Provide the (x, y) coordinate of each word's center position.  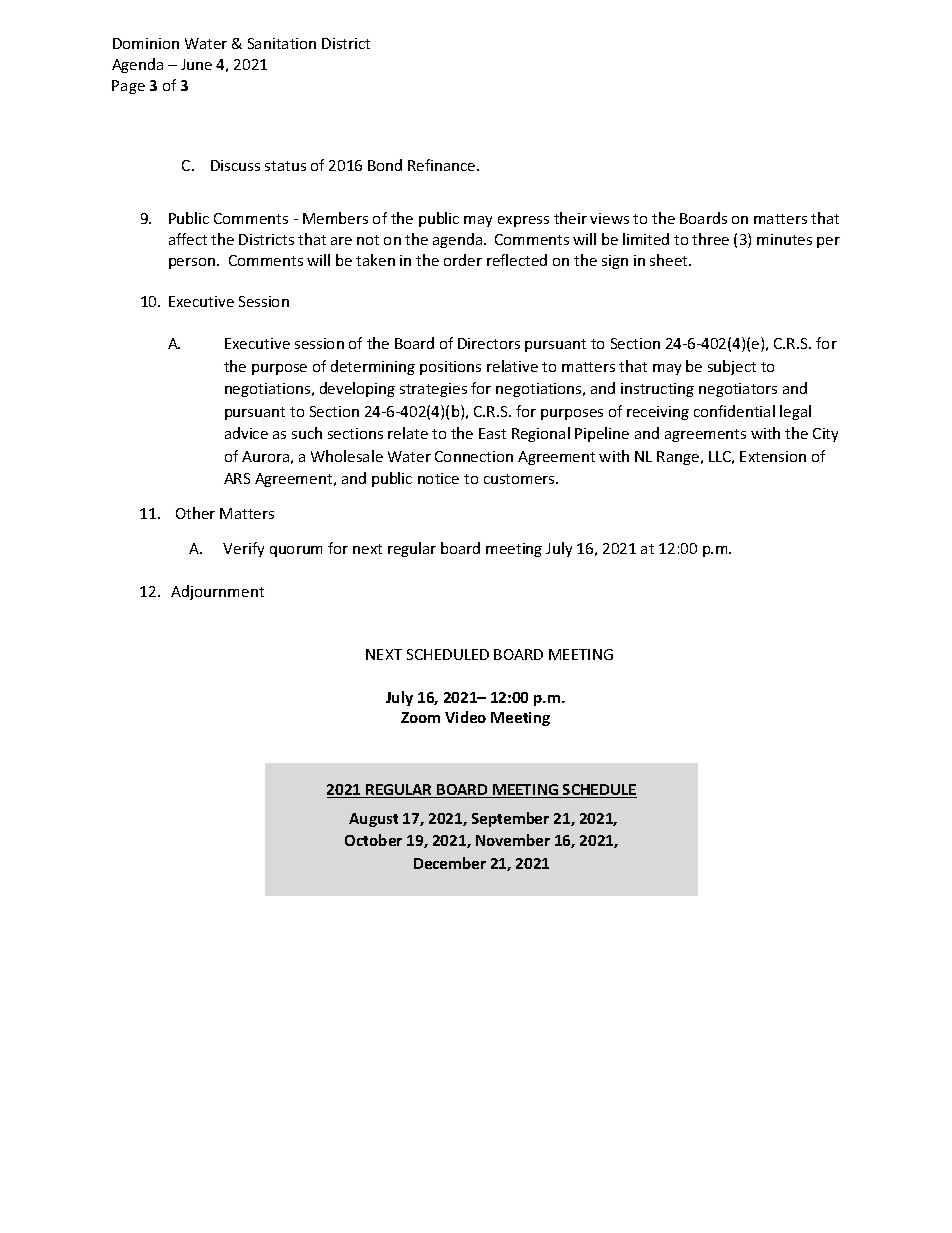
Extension (773, 456)
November (513, 840)
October (373, 840)
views (609, 218)
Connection (474, 456)
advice (246, 433)
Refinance (443, 165)
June (196, 64)
